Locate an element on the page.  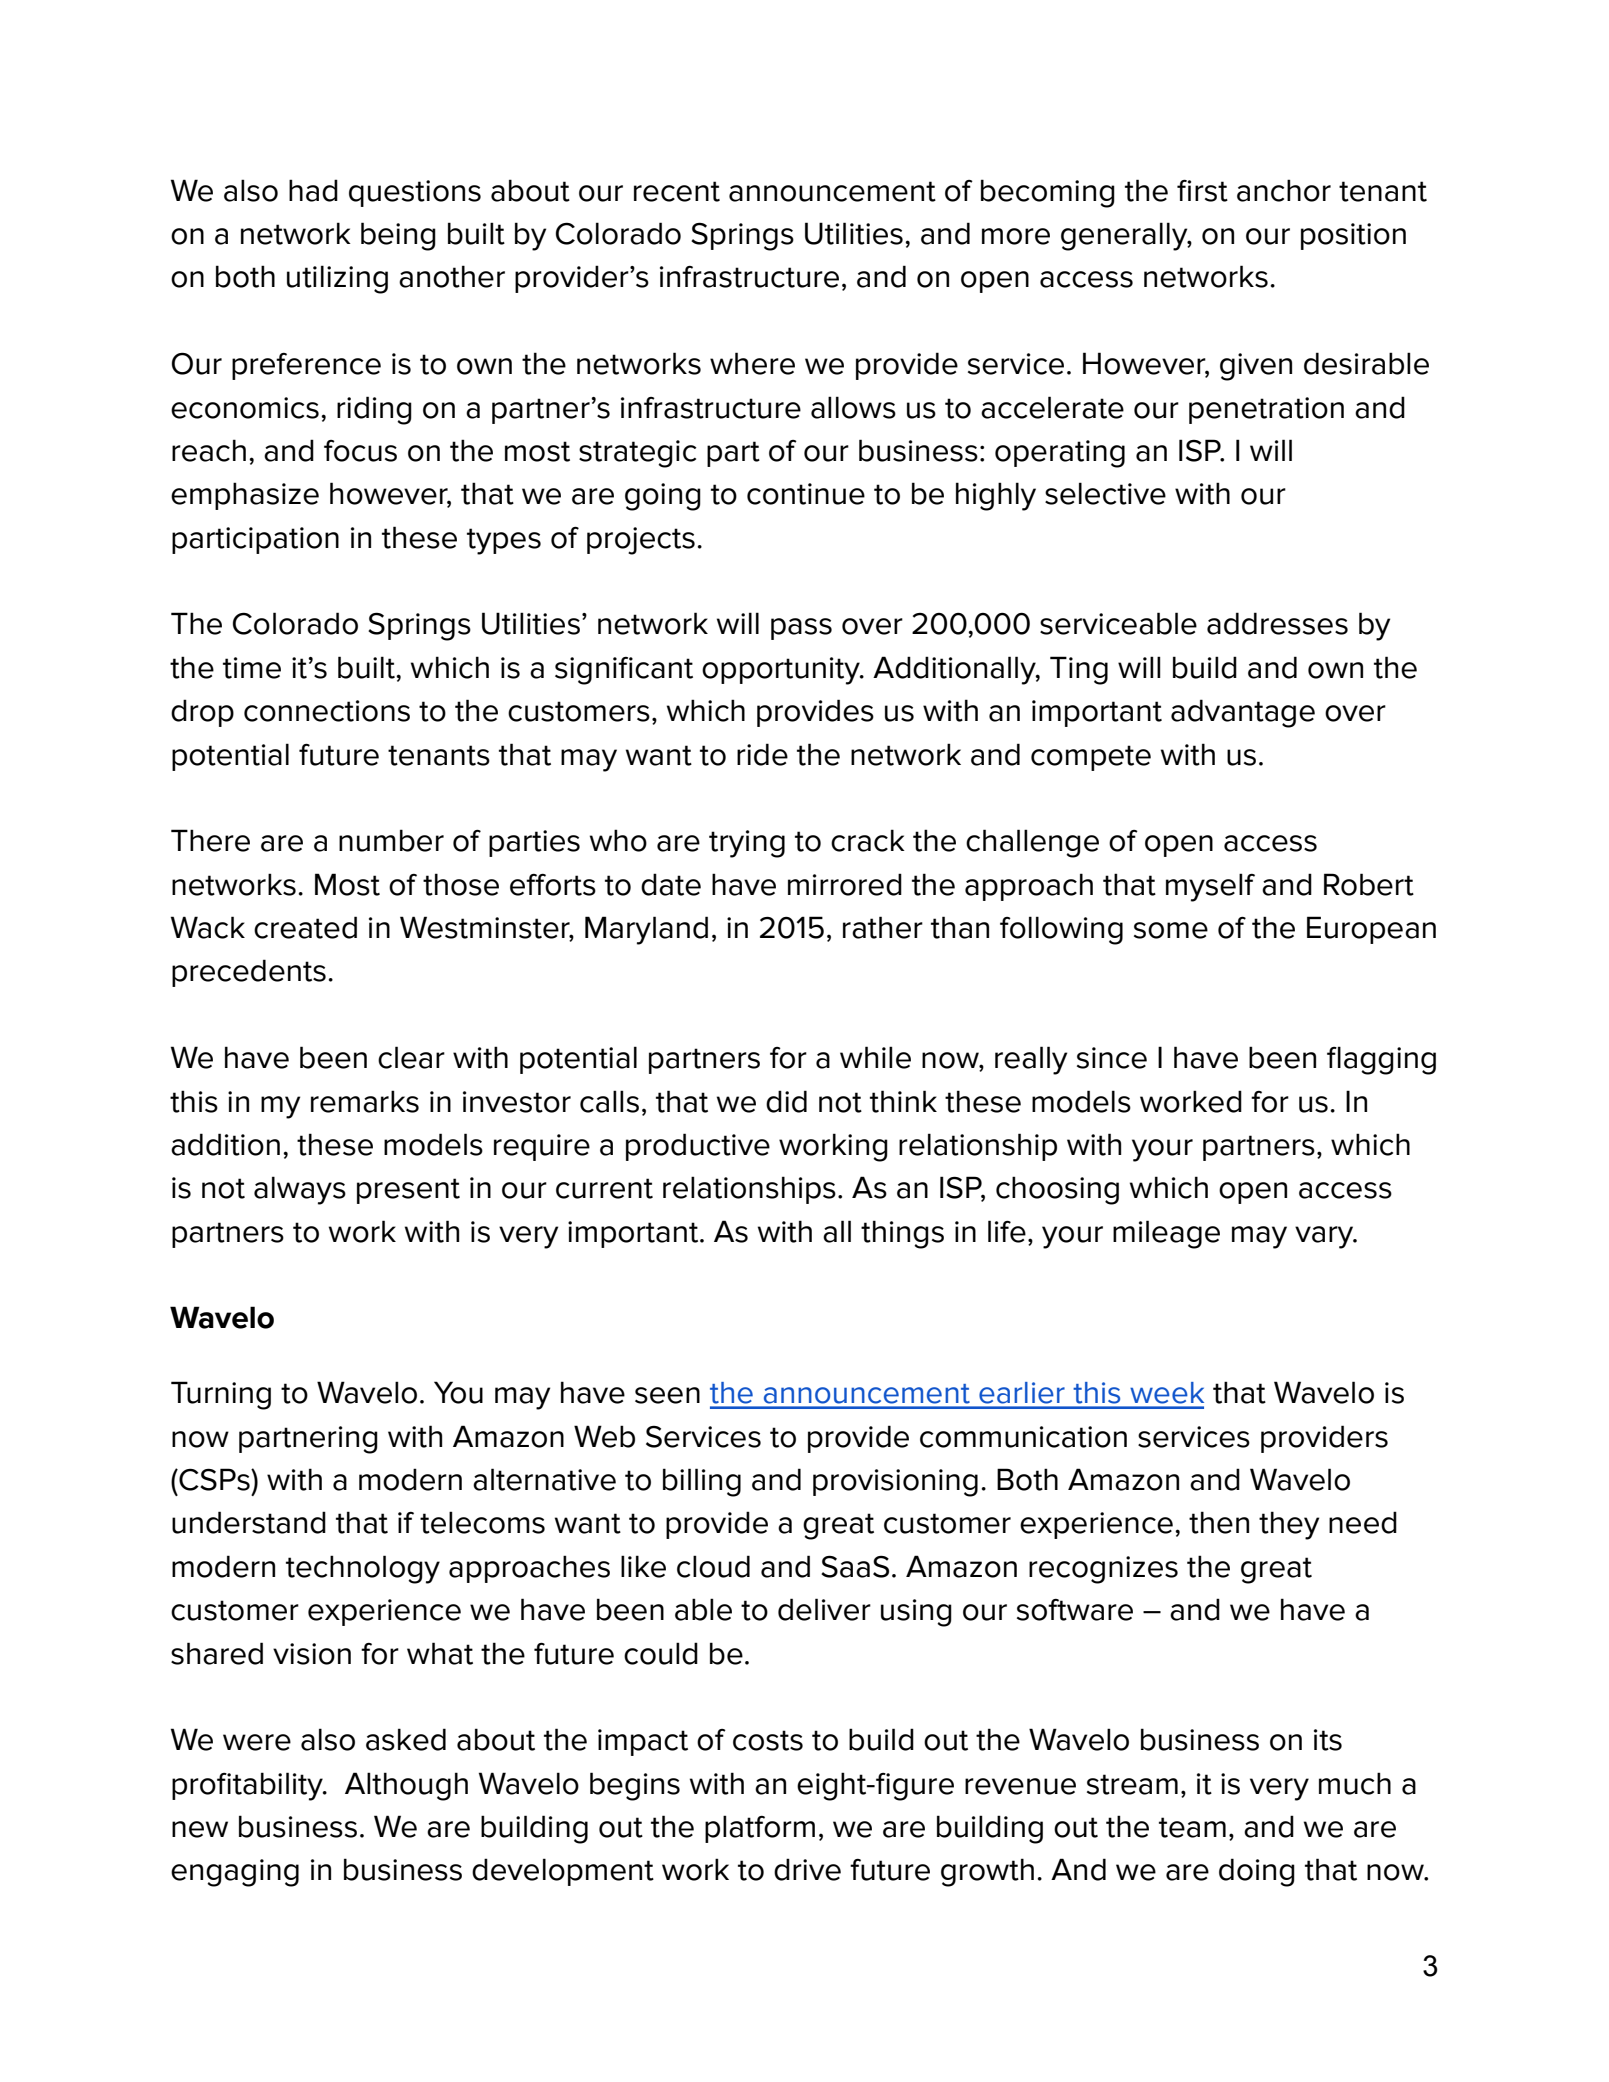
first is located at coordinates (1202, 191).
